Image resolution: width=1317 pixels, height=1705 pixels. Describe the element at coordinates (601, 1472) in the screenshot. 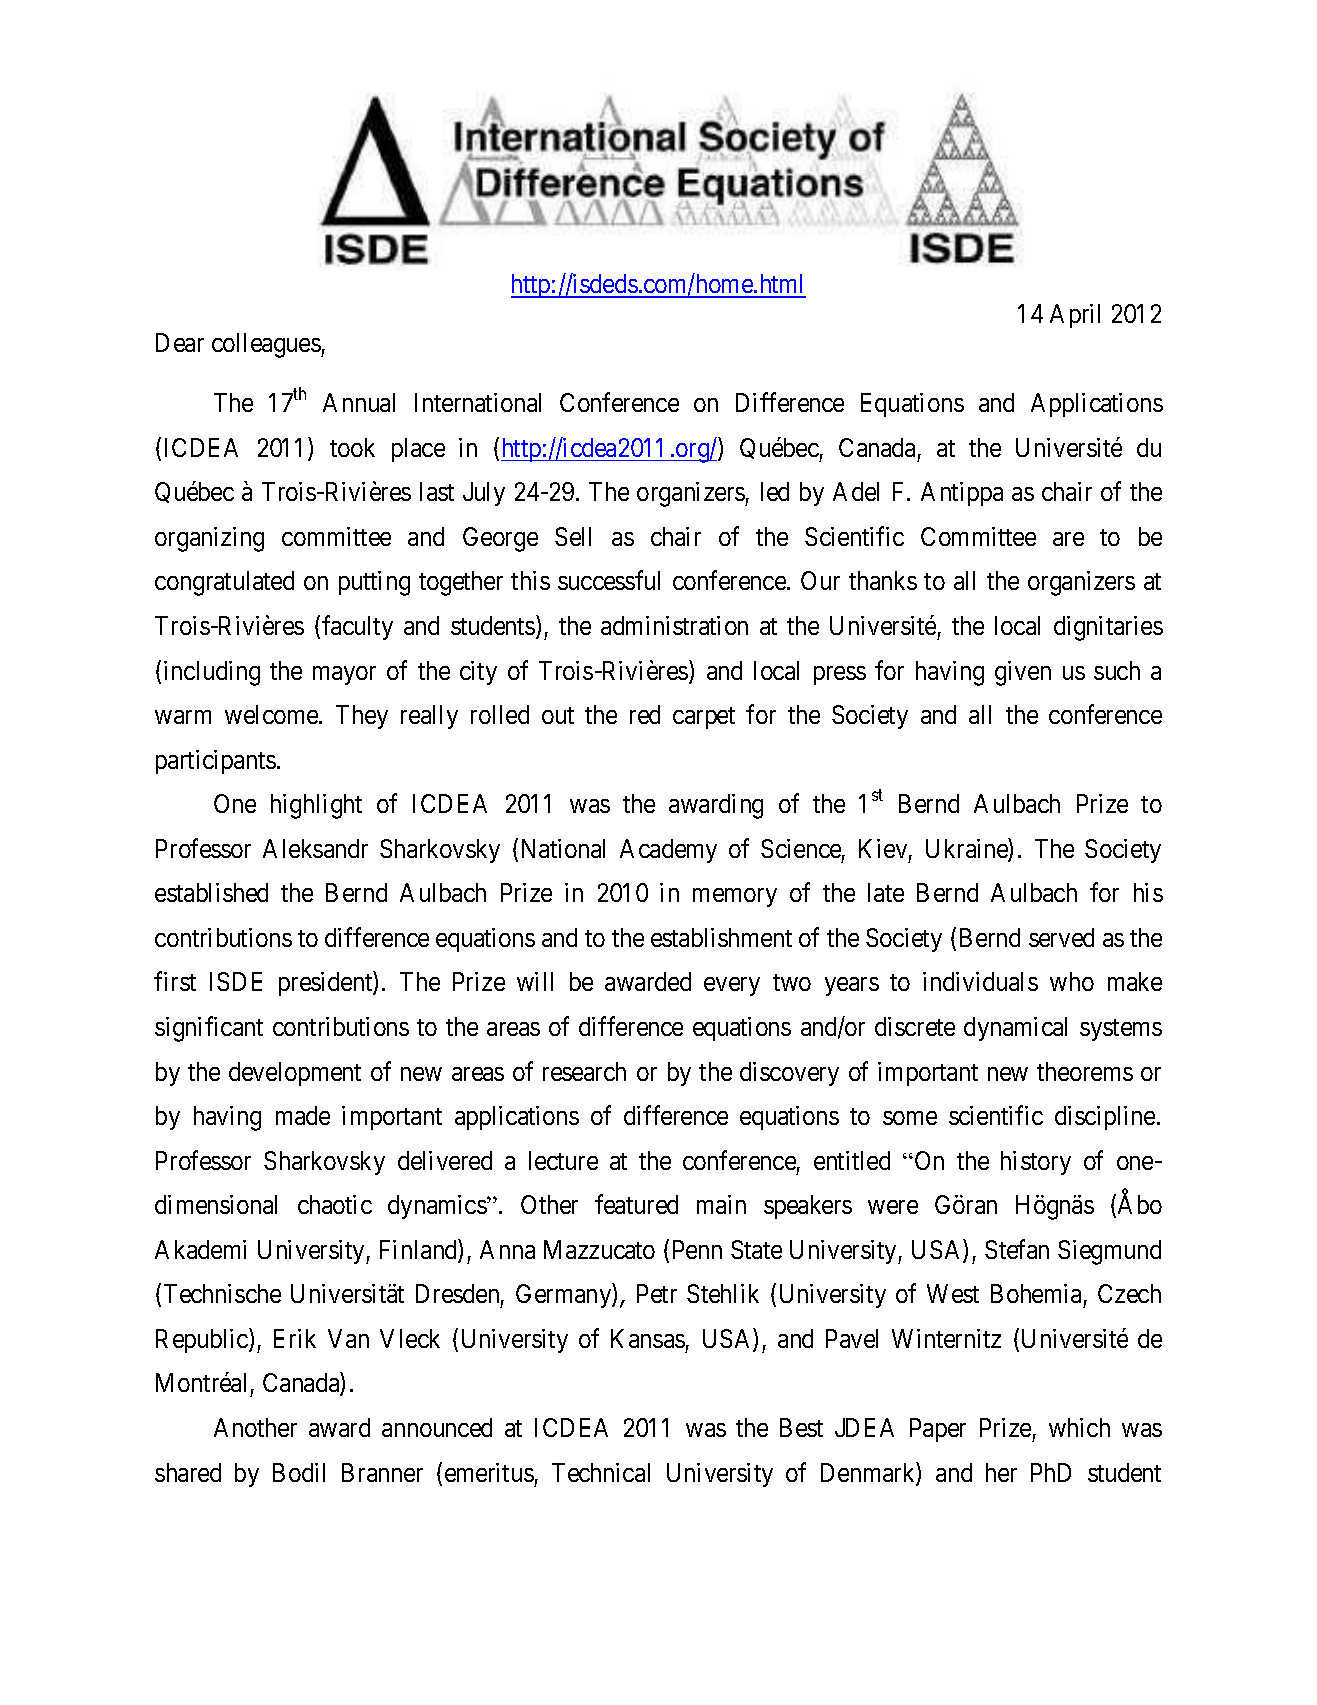

I see `Technical` at that location.
